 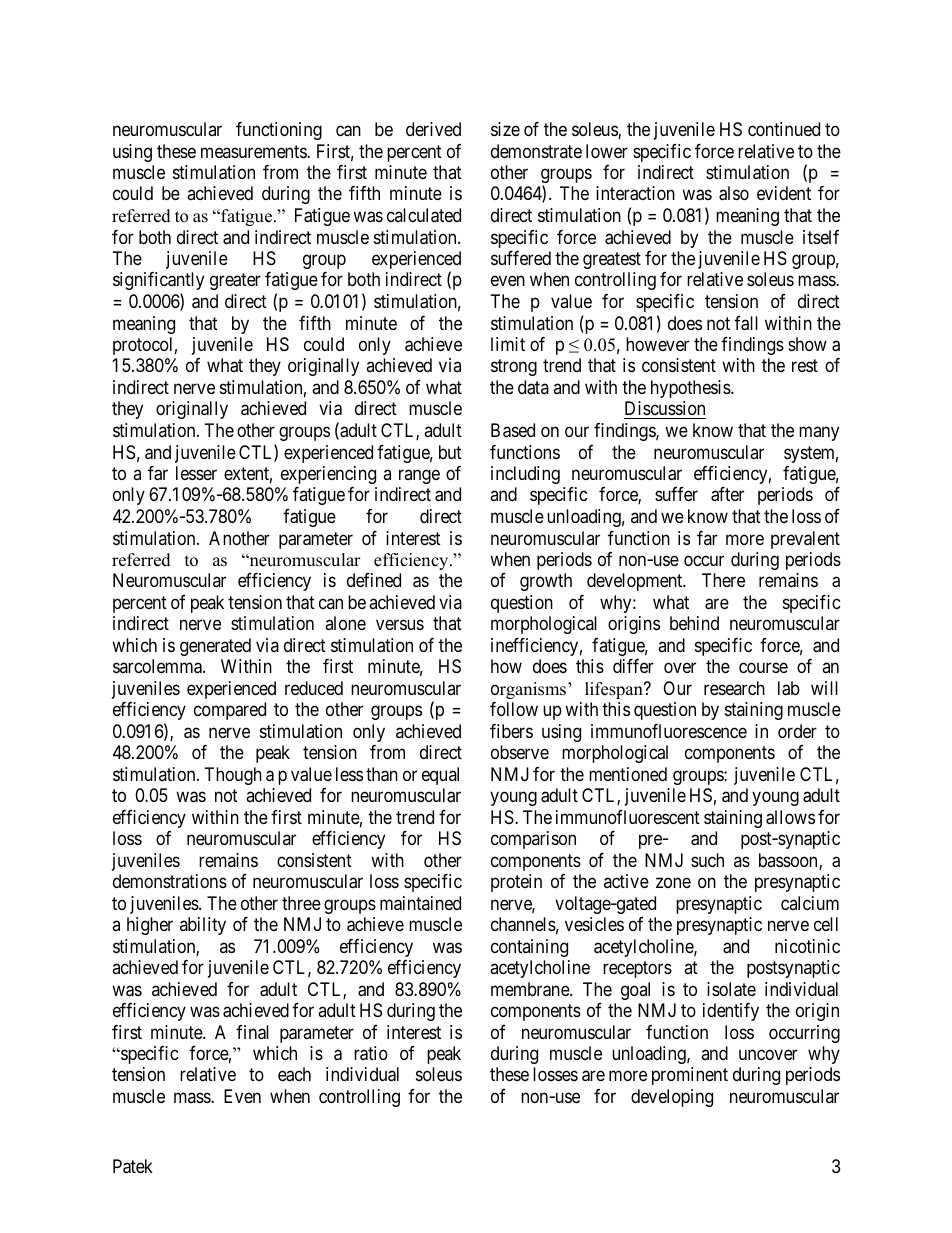 I want to click on generated, so click(x=215, y=647).
